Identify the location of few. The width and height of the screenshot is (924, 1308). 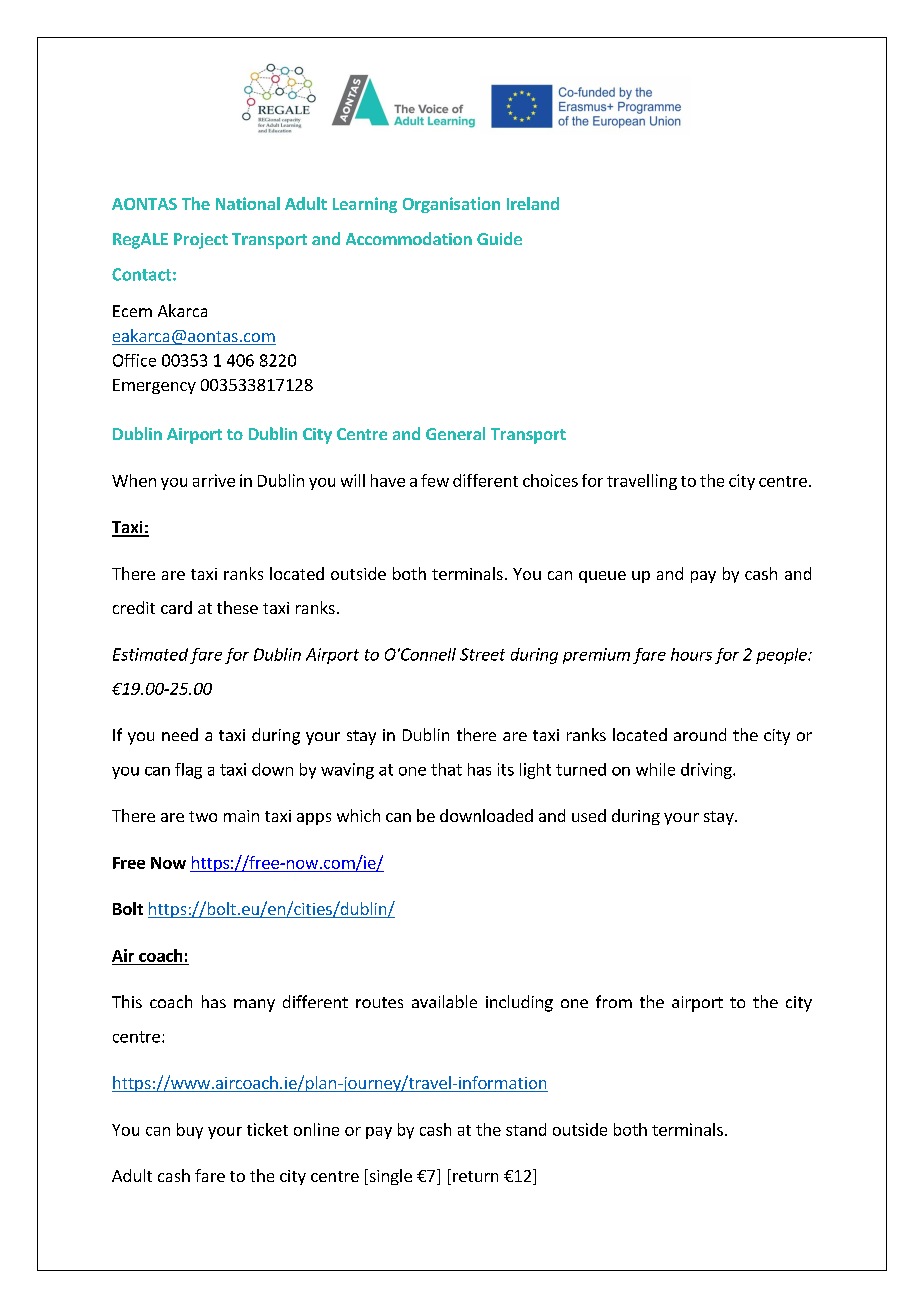
(435, 480).
